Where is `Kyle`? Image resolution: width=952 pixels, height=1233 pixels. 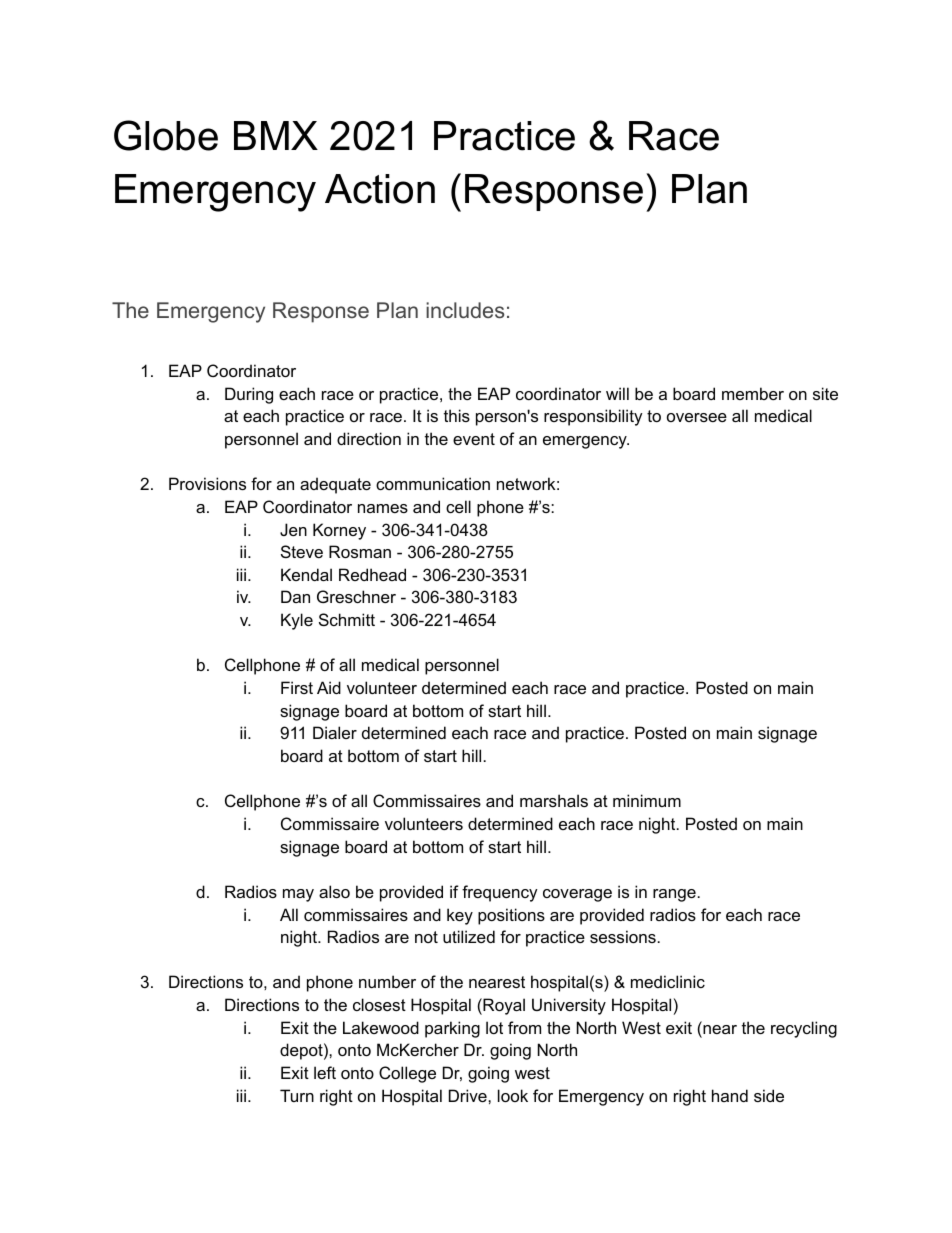
Kyle is located at coordinates (297, 621).
